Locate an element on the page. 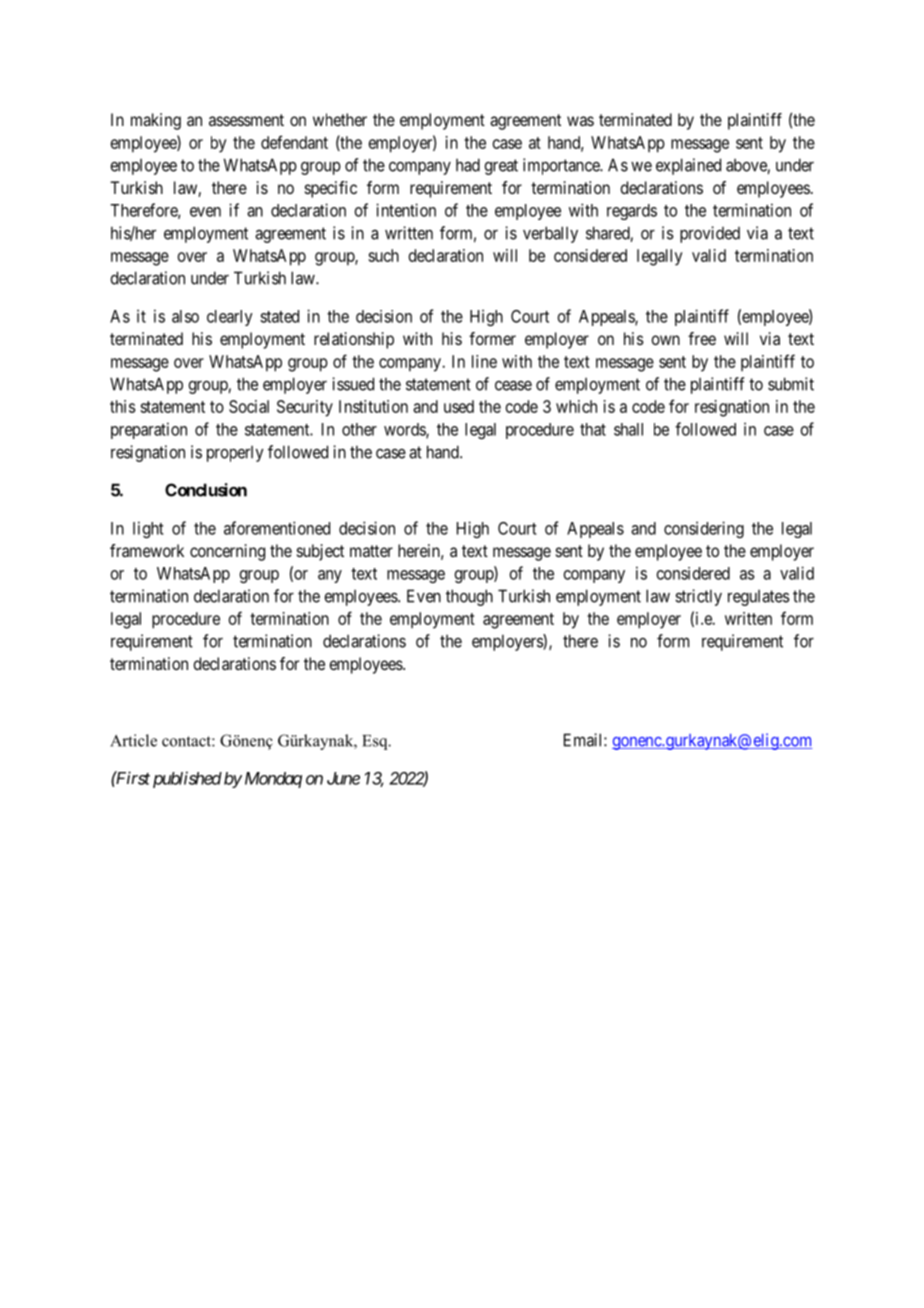 The height and width of the document is (1308, 924). considering is located at coordinates (704, 529).
